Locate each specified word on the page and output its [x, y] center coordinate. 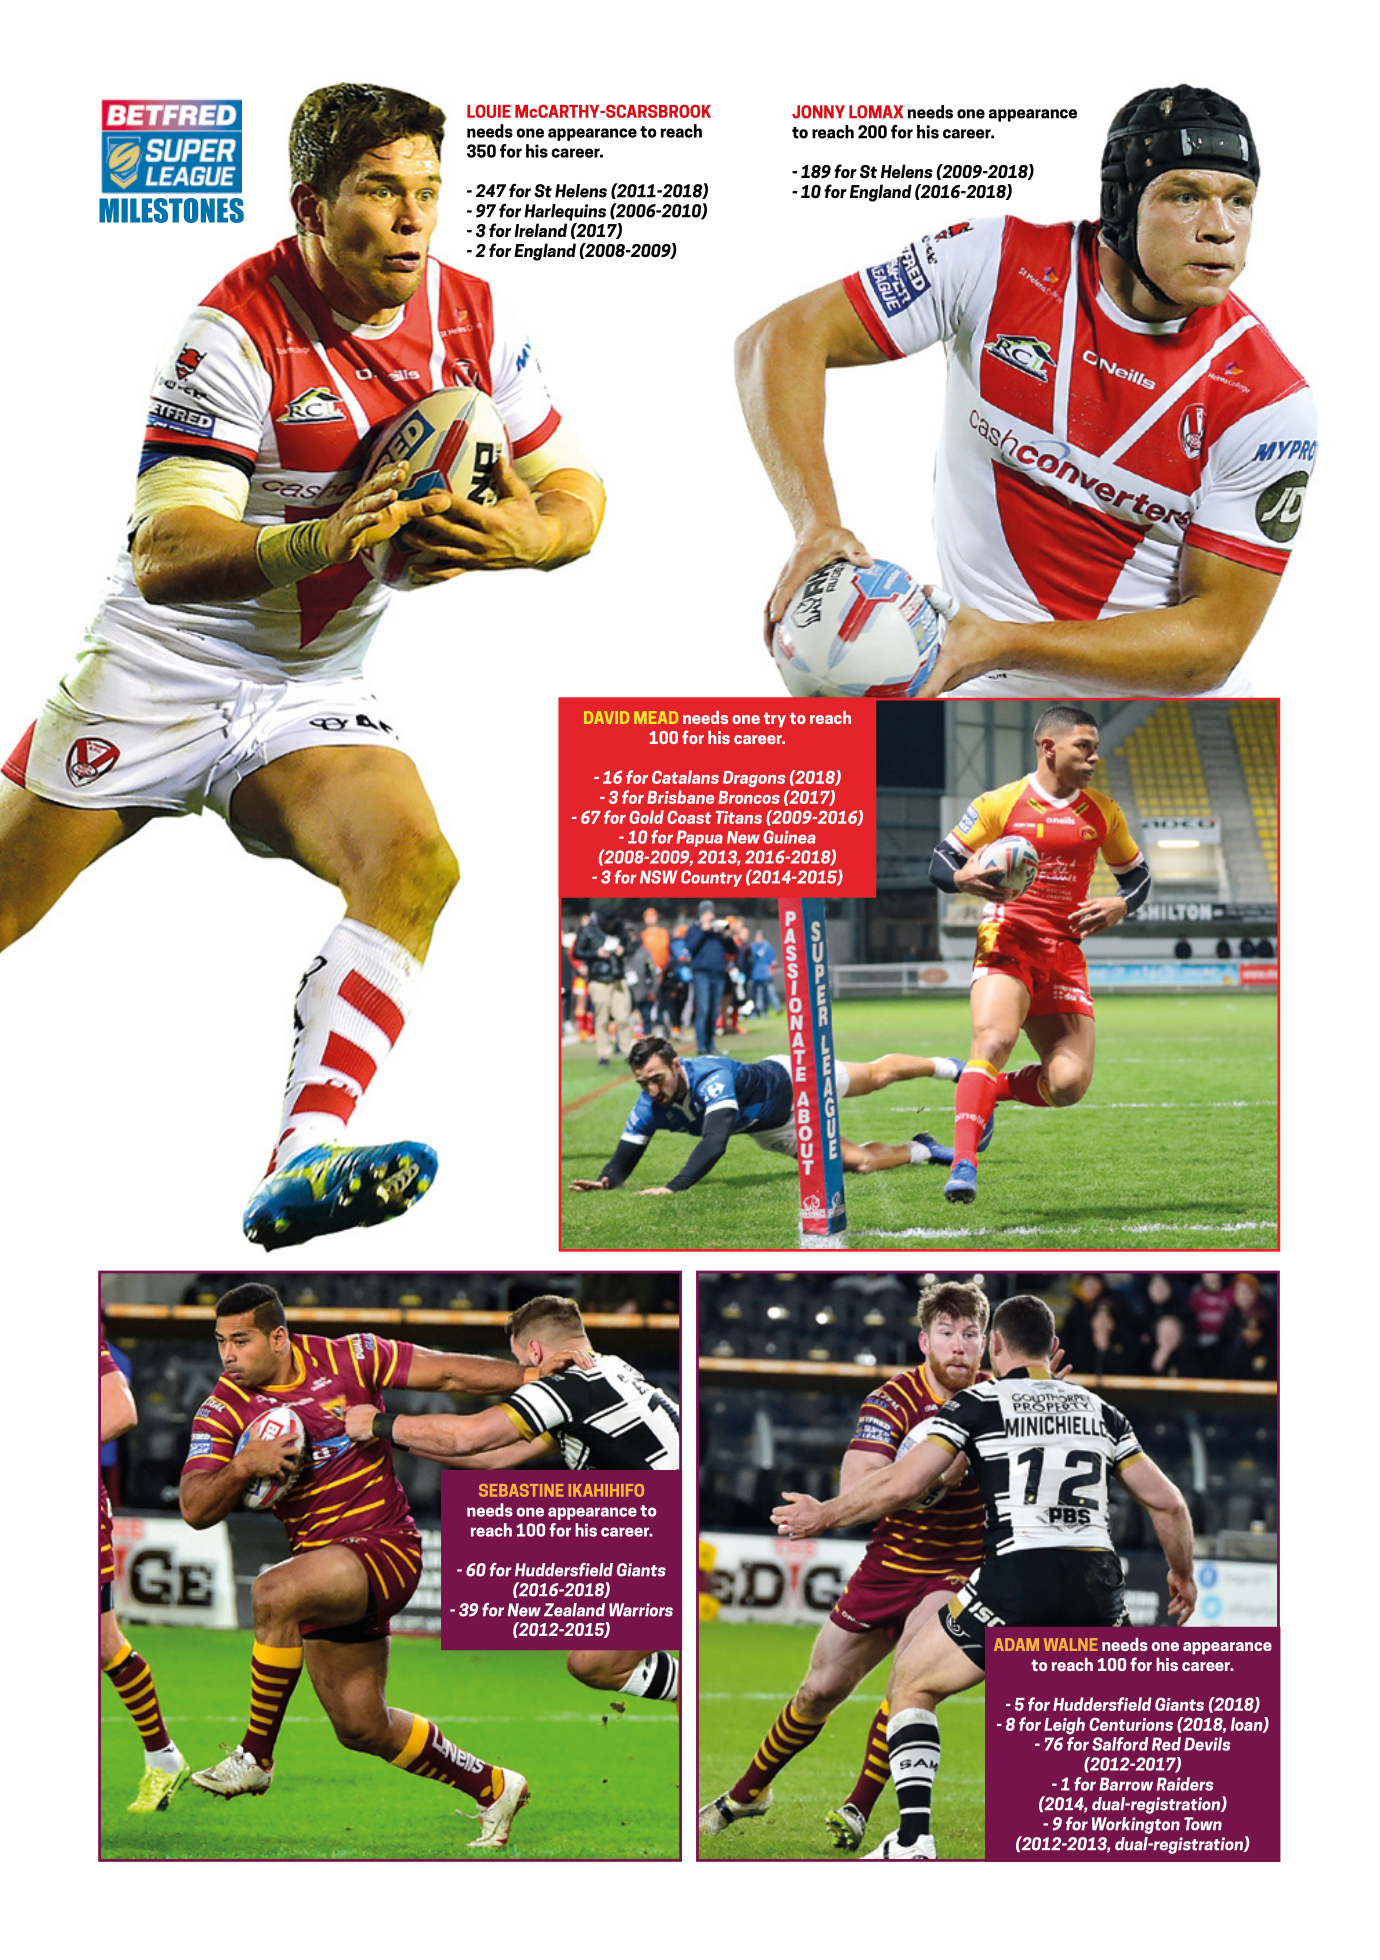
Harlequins [565, 212]
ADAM [1016, 1644]
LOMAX [876, 112]
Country [711, 878]
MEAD [656, 717]
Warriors [641, 1610]
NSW [659, 877]
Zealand [574, 1610]
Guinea [789, 837]
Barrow [1126, 1784]
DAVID [606, 717]
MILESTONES [171, 210]
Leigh [1064, 1725]
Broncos [749, 797]
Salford [1120, 1744]
